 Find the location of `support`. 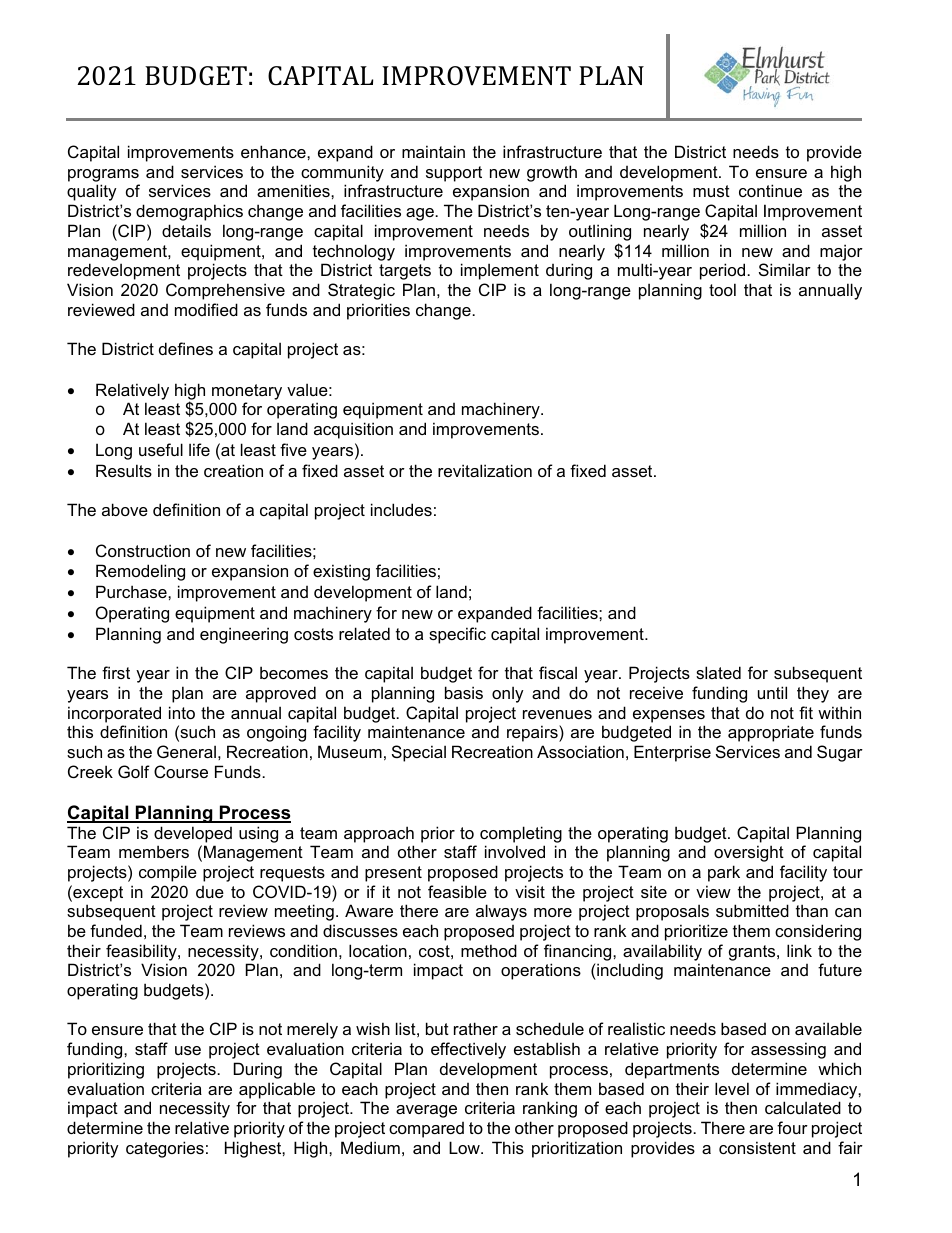

support is located at coordinates (454, 174).
